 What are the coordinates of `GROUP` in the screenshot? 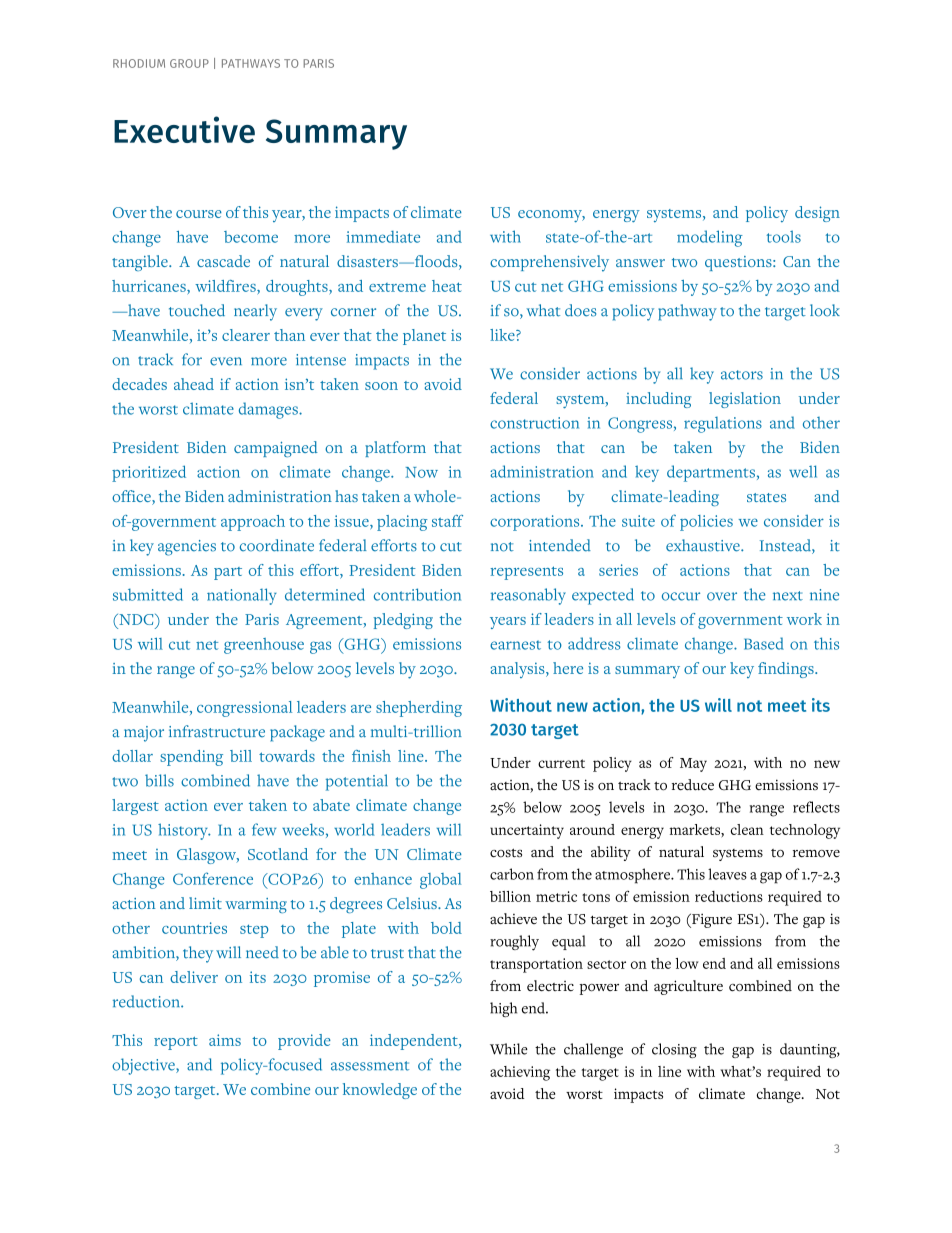 It's located at (189, 63).
